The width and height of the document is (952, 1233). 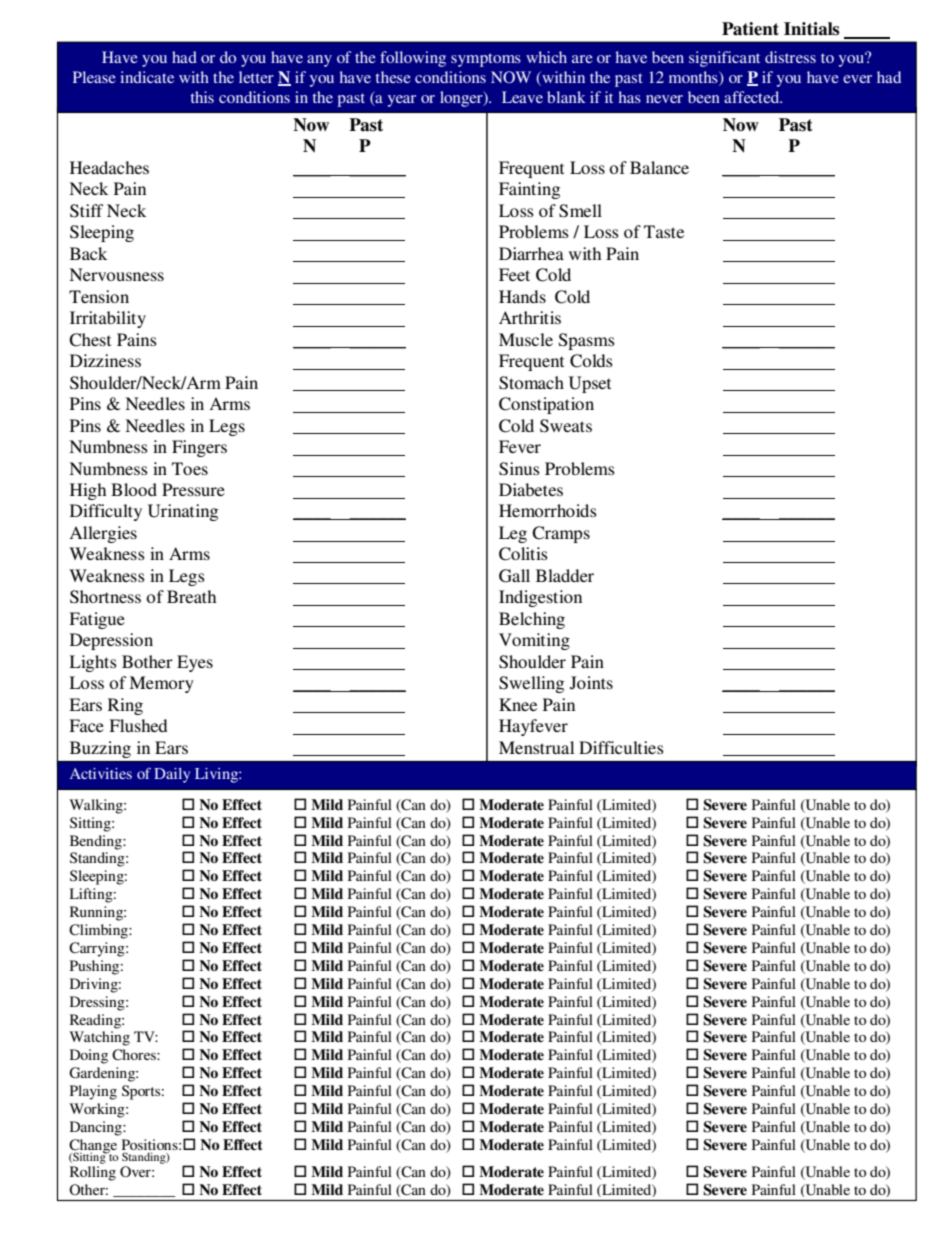 What do you see at coordinates (191, 596) in the document?
I see `Breath` at bounding box center [191, 596].
